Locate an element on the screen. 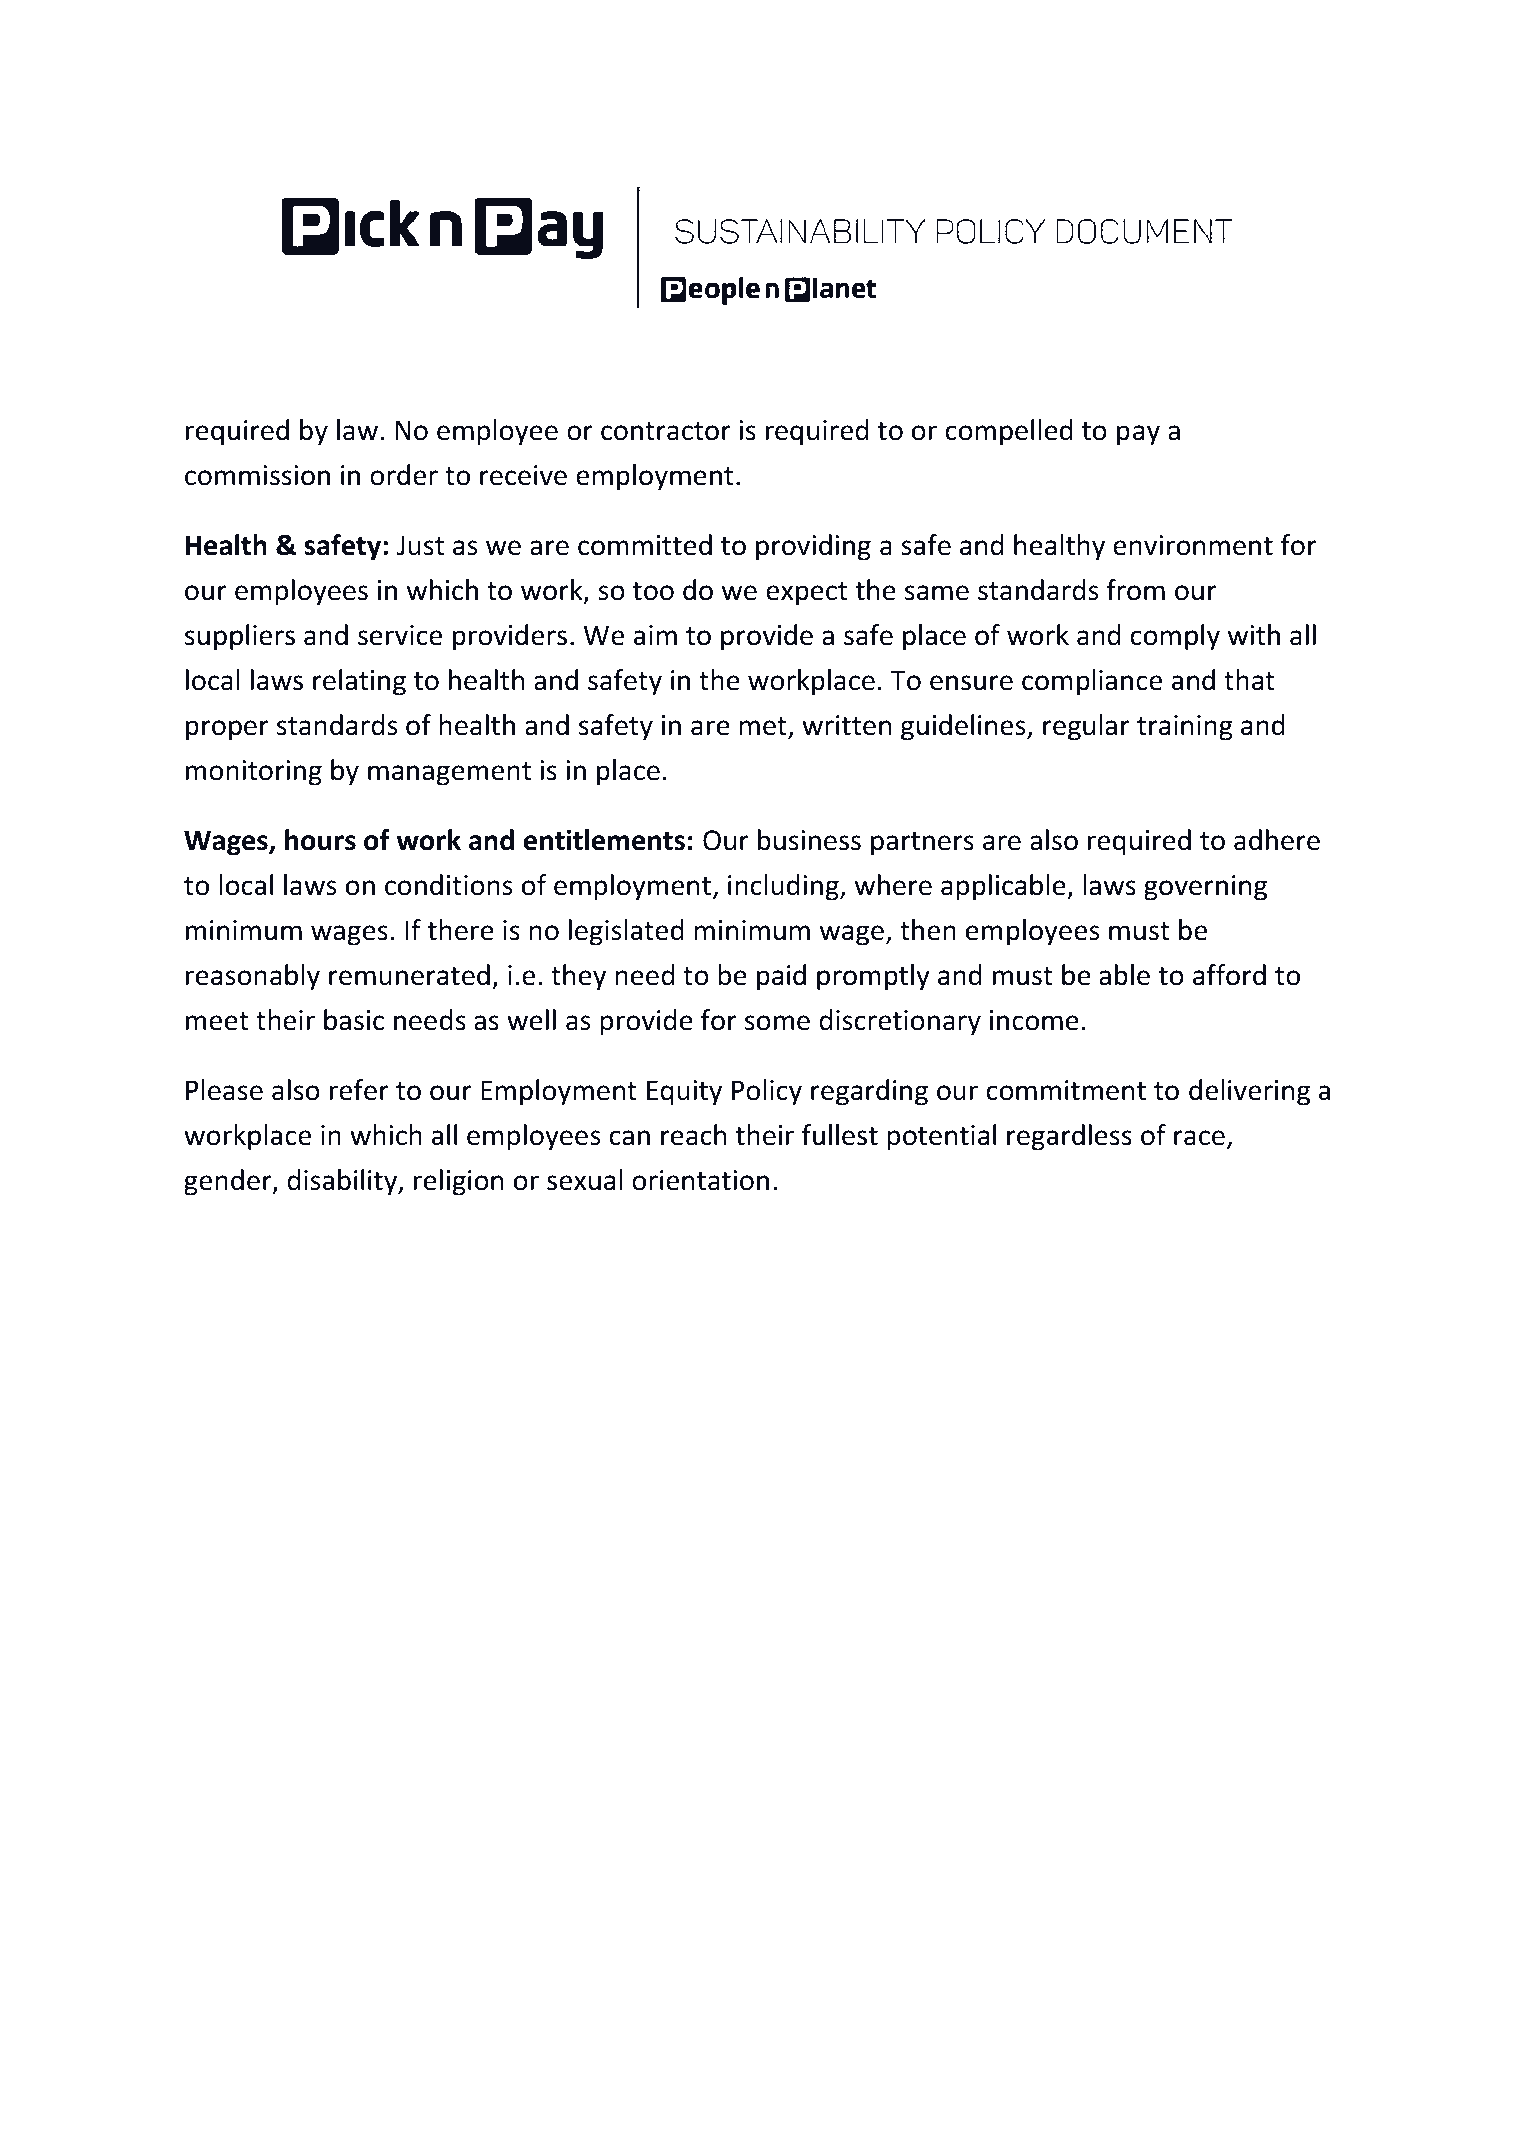  disability is located at coordinates (343, 1182).
